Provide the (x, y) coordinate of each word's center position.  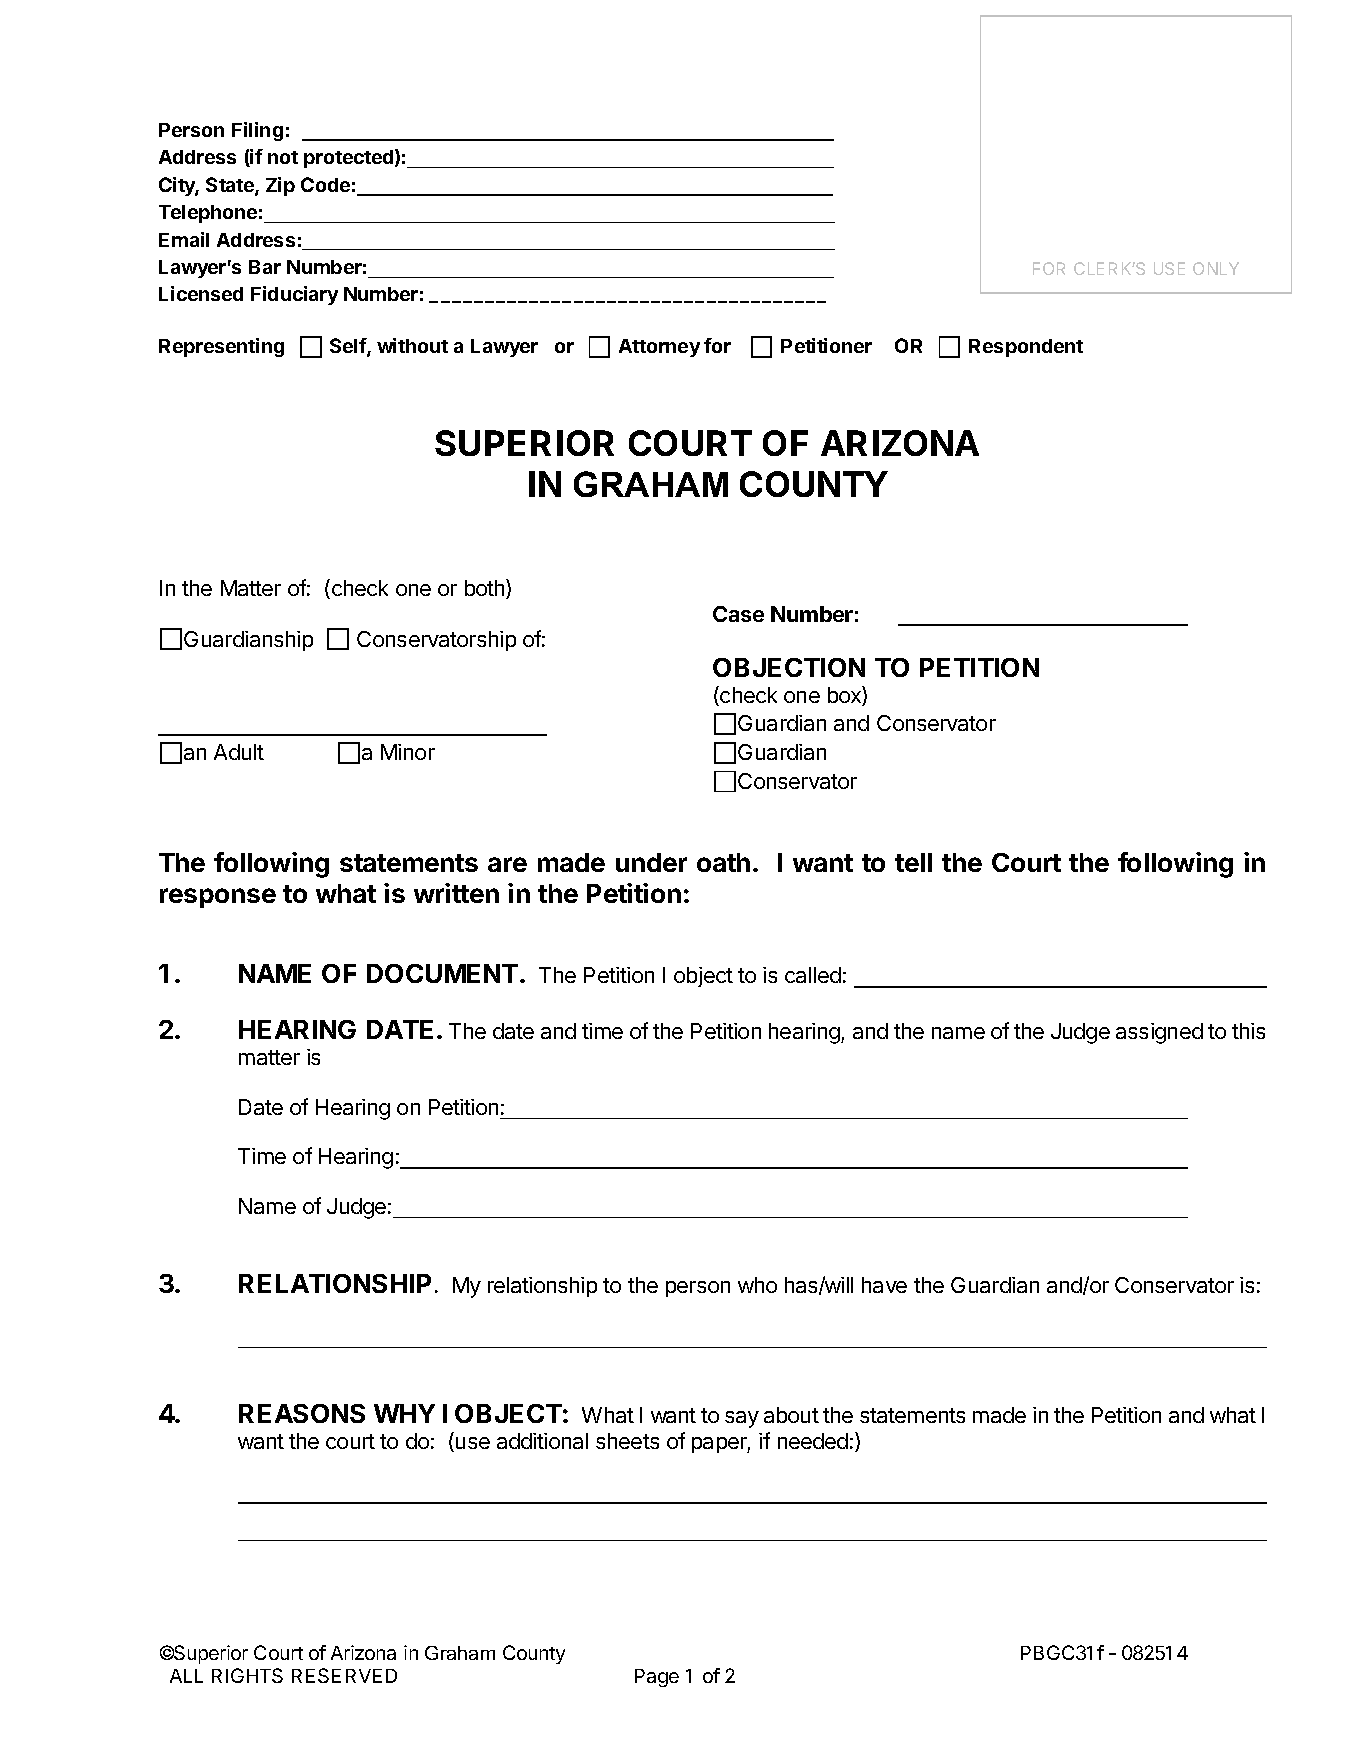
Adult (239, 752)
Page (657, 1678)
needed (813, 1441)
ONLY (1216, 268)
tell (913, 862)
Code (325, 184)
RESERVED (344, 1675)
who (757, 1285)
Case (738, 614)
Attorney (659, 348)
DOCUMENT (442, 973)
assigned (1159, 1033)
